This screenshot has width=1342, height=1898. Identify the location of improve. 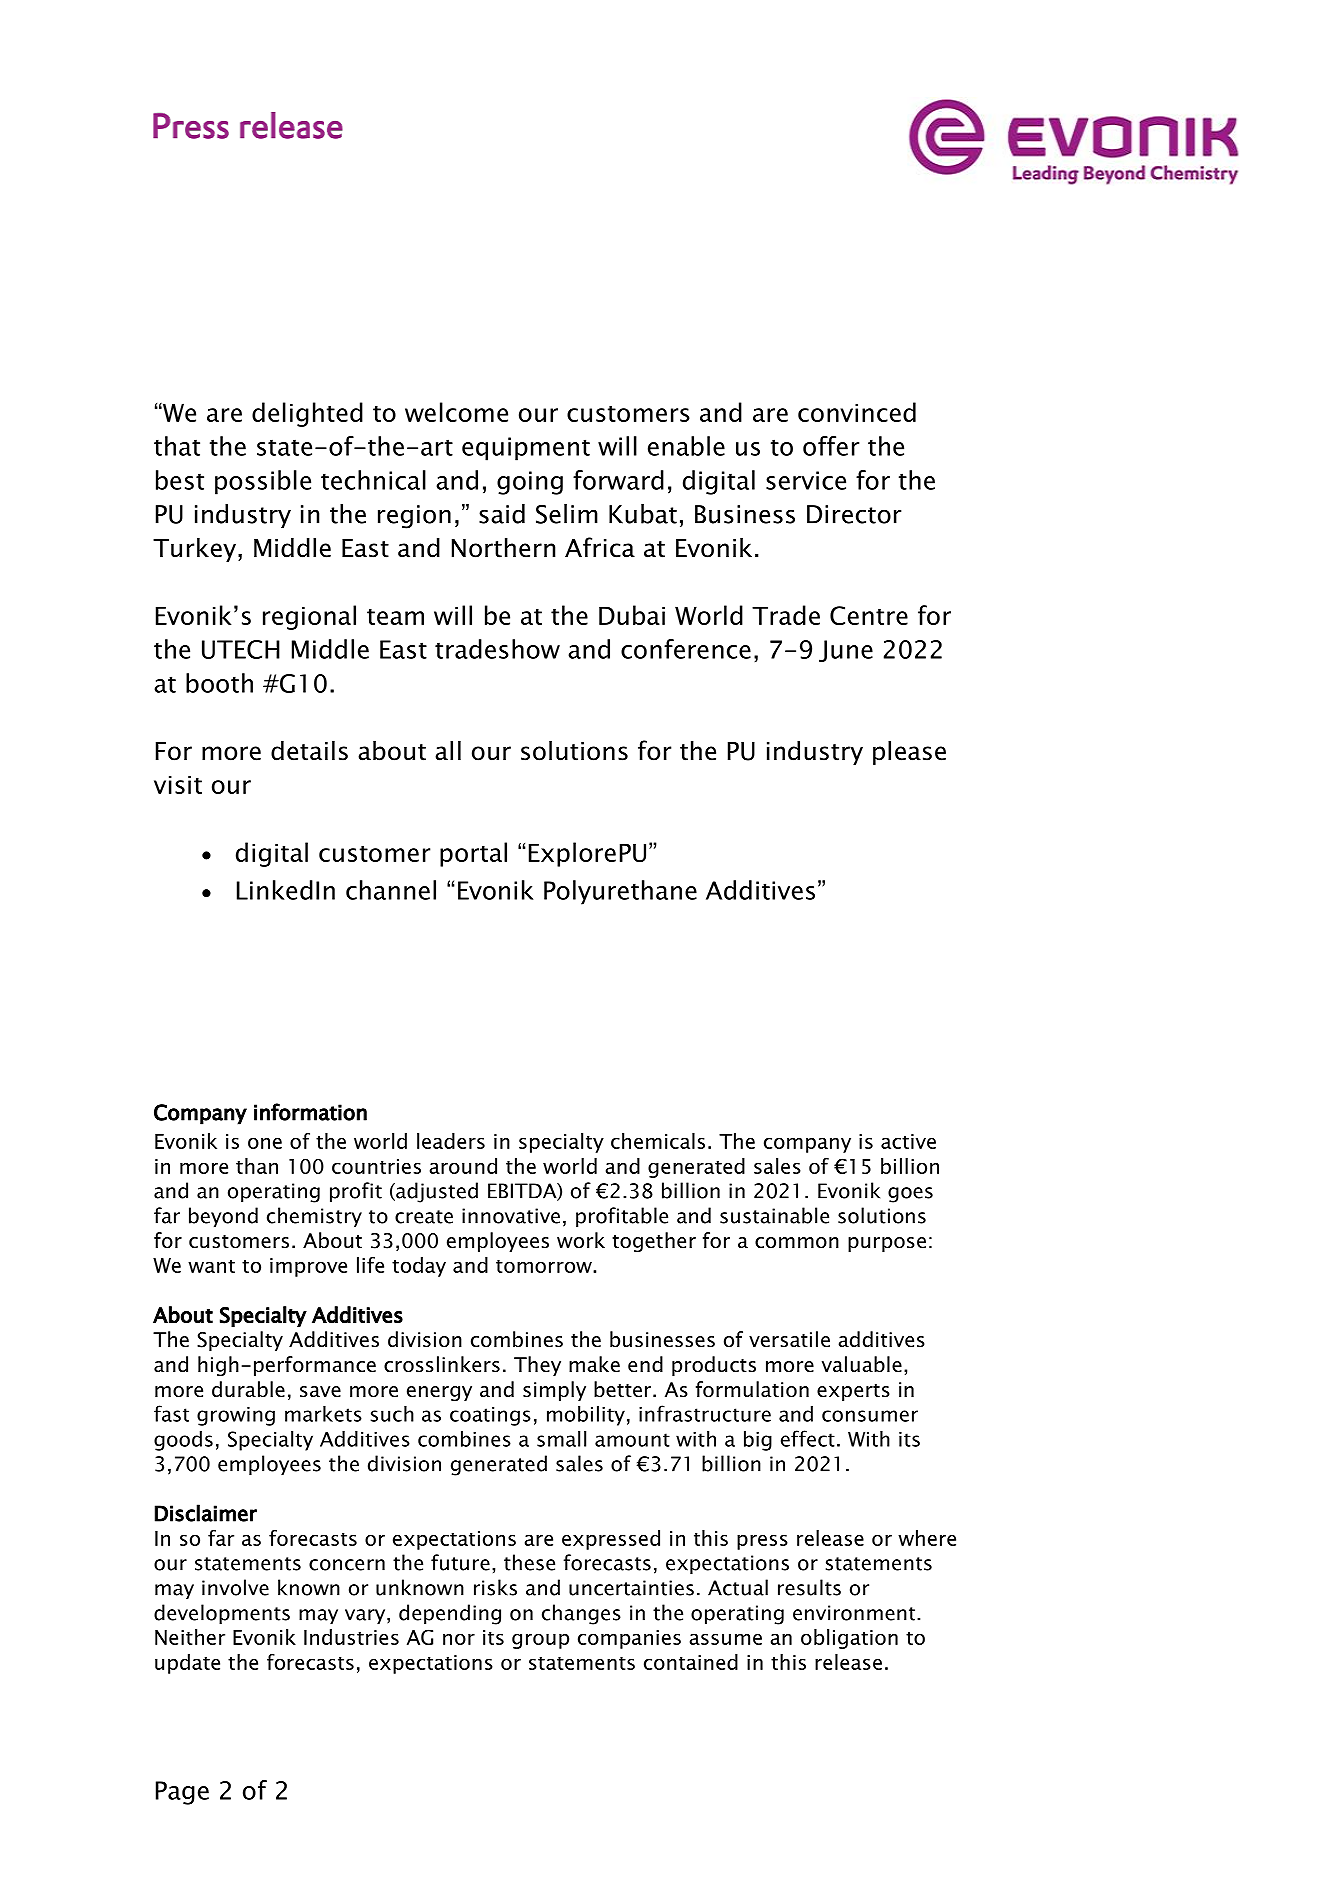
(308, 1267).
